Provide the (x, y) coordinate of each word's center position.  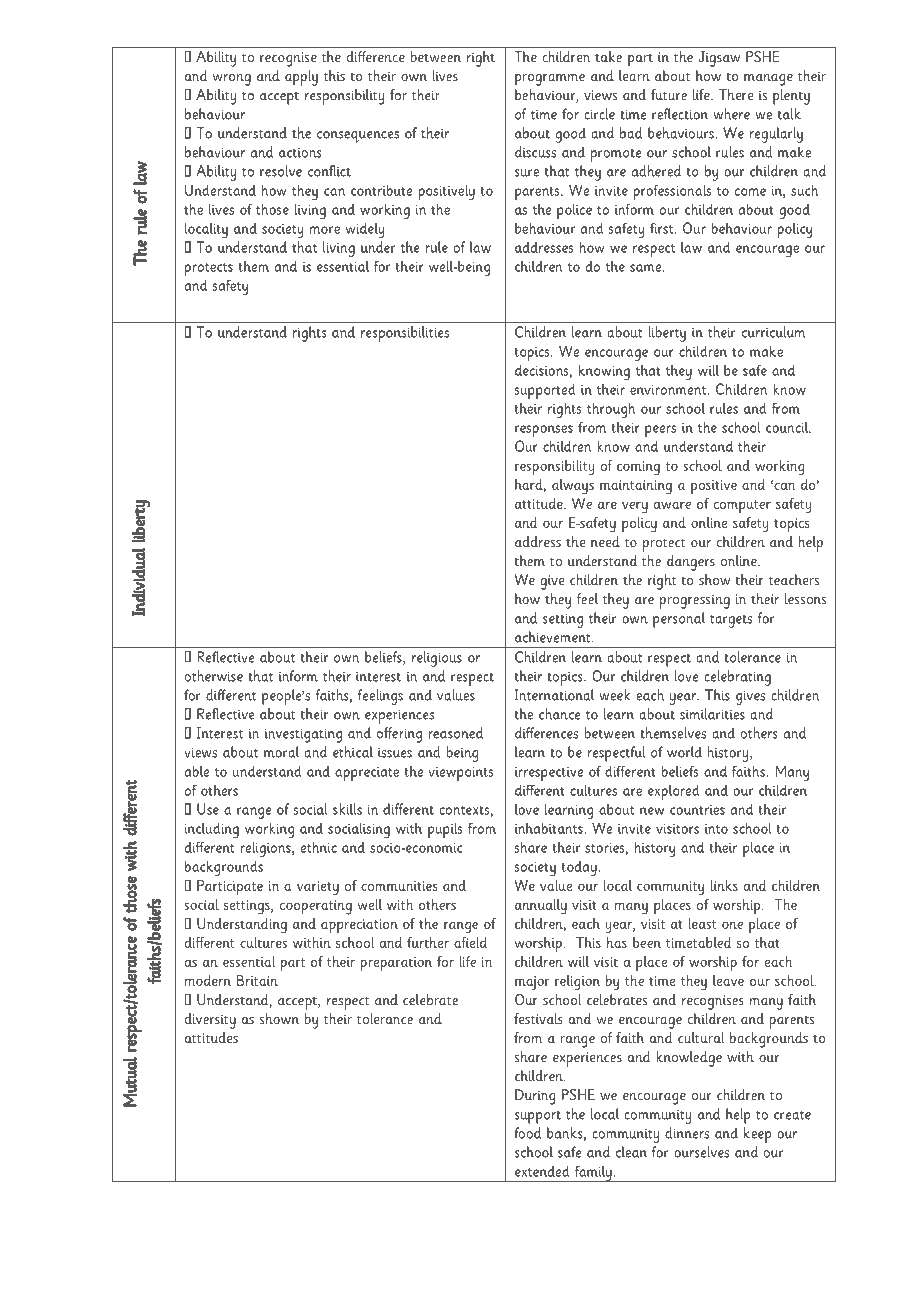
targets (731, 621)
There (736, 94)
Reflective (225, 657)
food (527, 1133)
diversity (210, 1021)
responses (544, 431)
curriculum (774, 332)
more (325, 230)
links (724, 885)
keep (757, 1135)
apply (301, 78)
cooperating (316, 907)
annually (541, 907)
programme (550, 80)
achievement (554, 637)
